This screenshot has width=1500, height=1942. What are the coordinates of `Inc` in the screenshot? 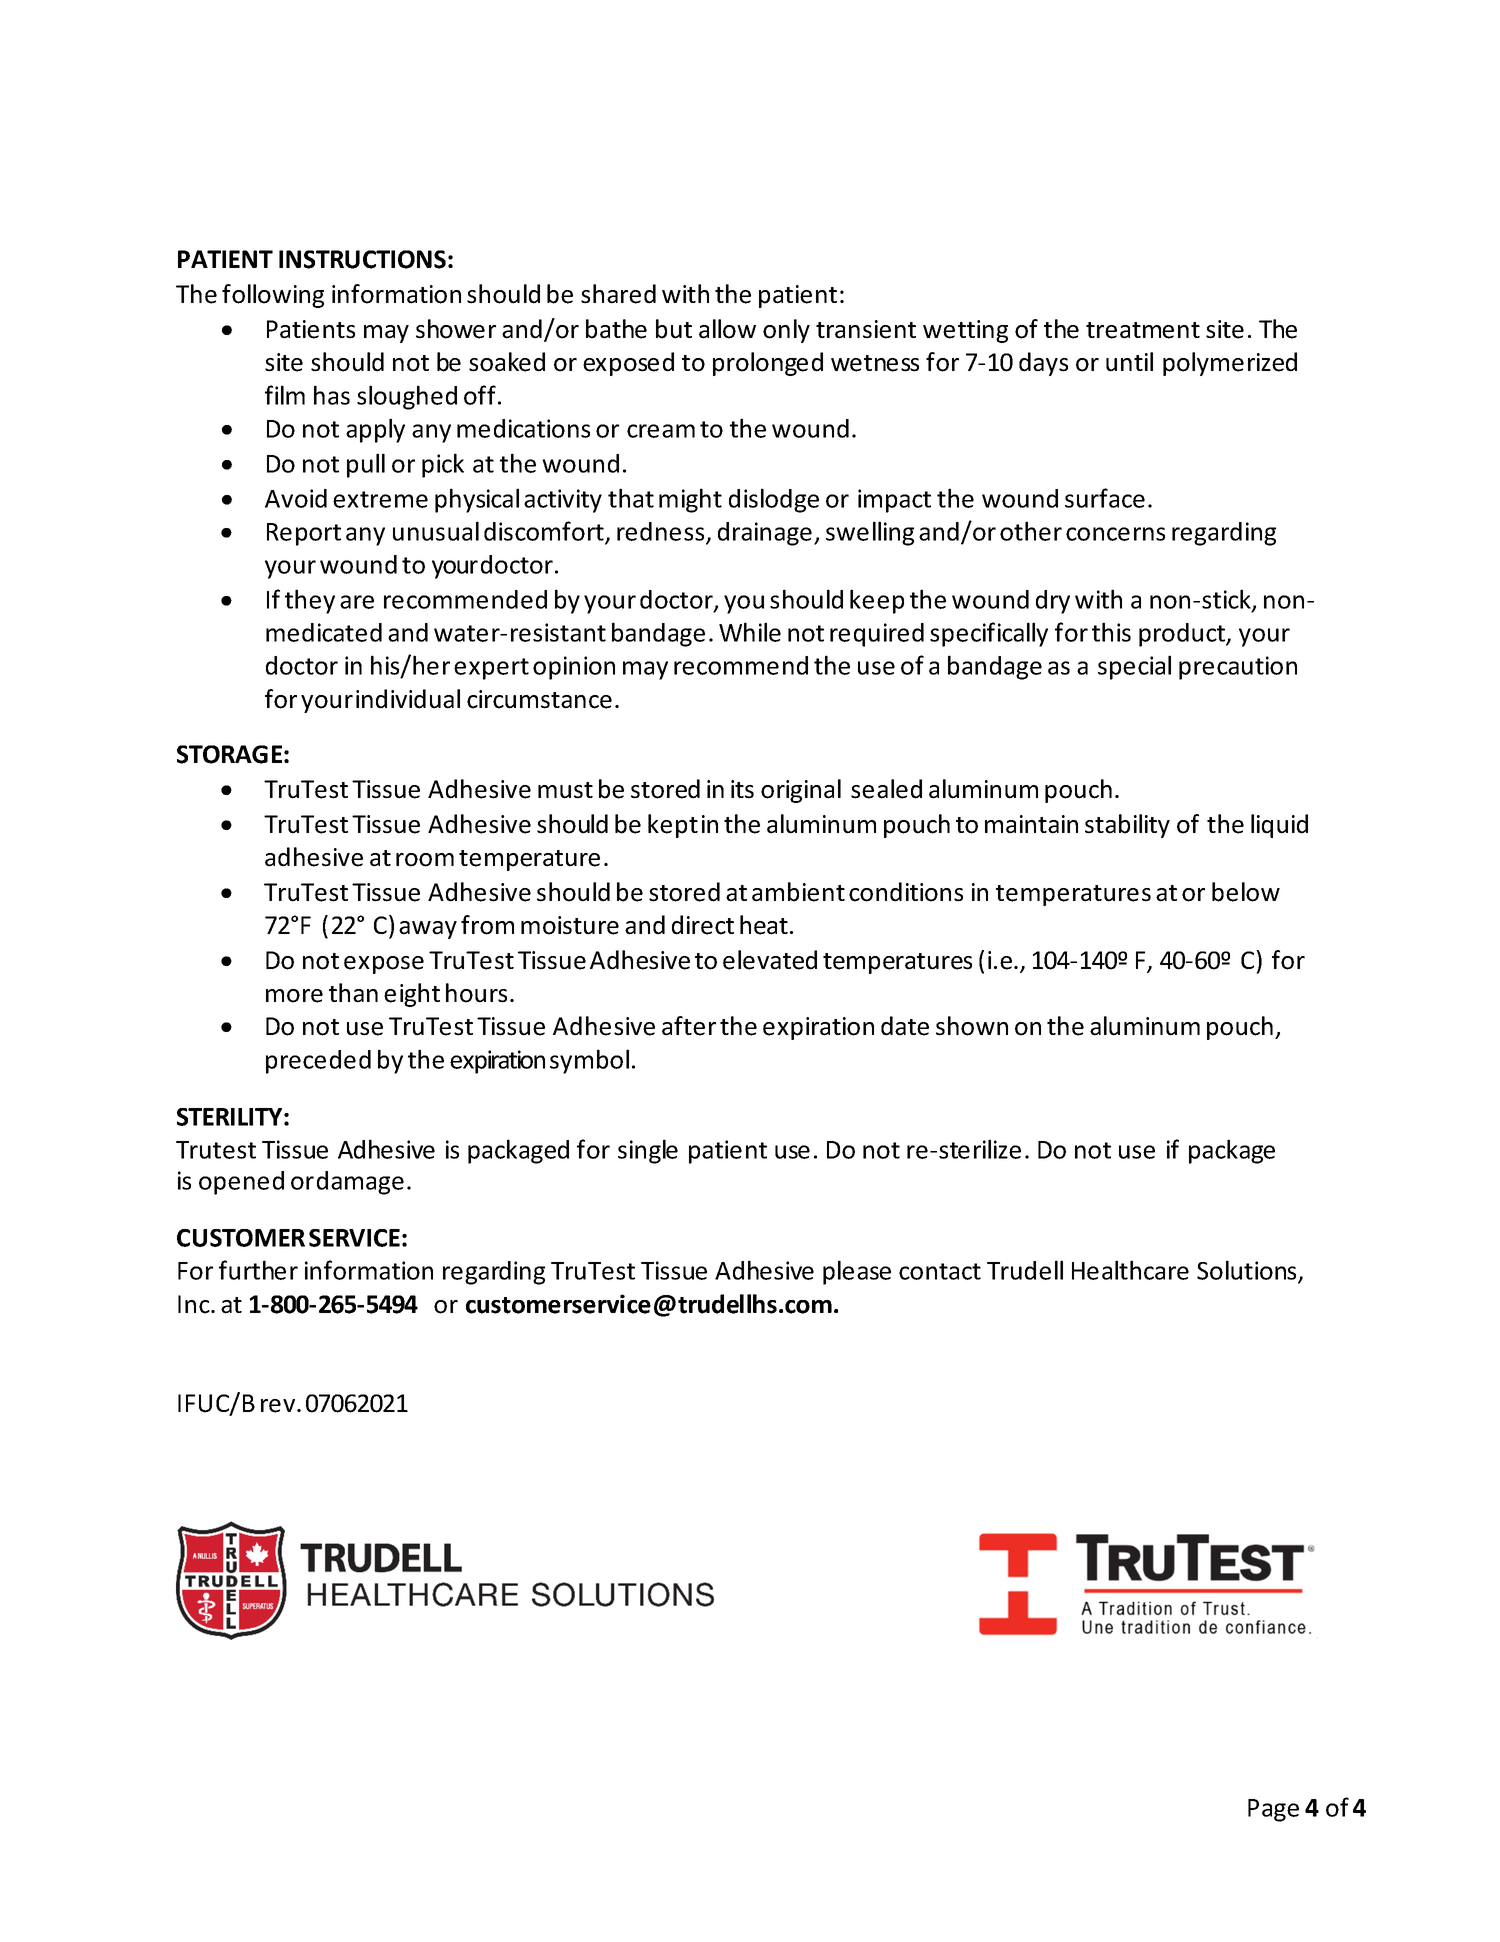 It's located at (195, 1304).
